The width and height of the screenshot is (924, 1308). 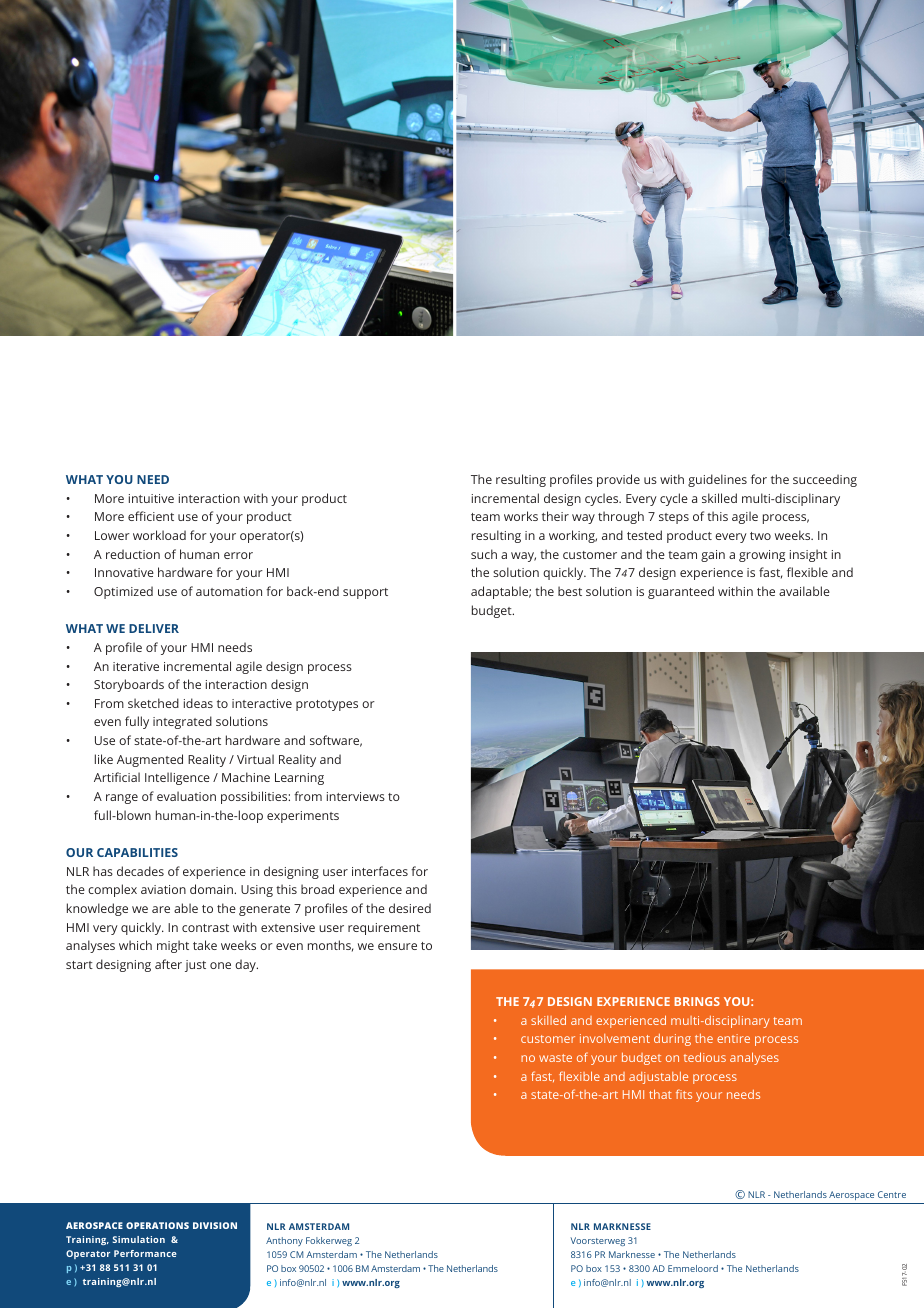 I want to click on guaranteed, so click(x=681, y=592).
